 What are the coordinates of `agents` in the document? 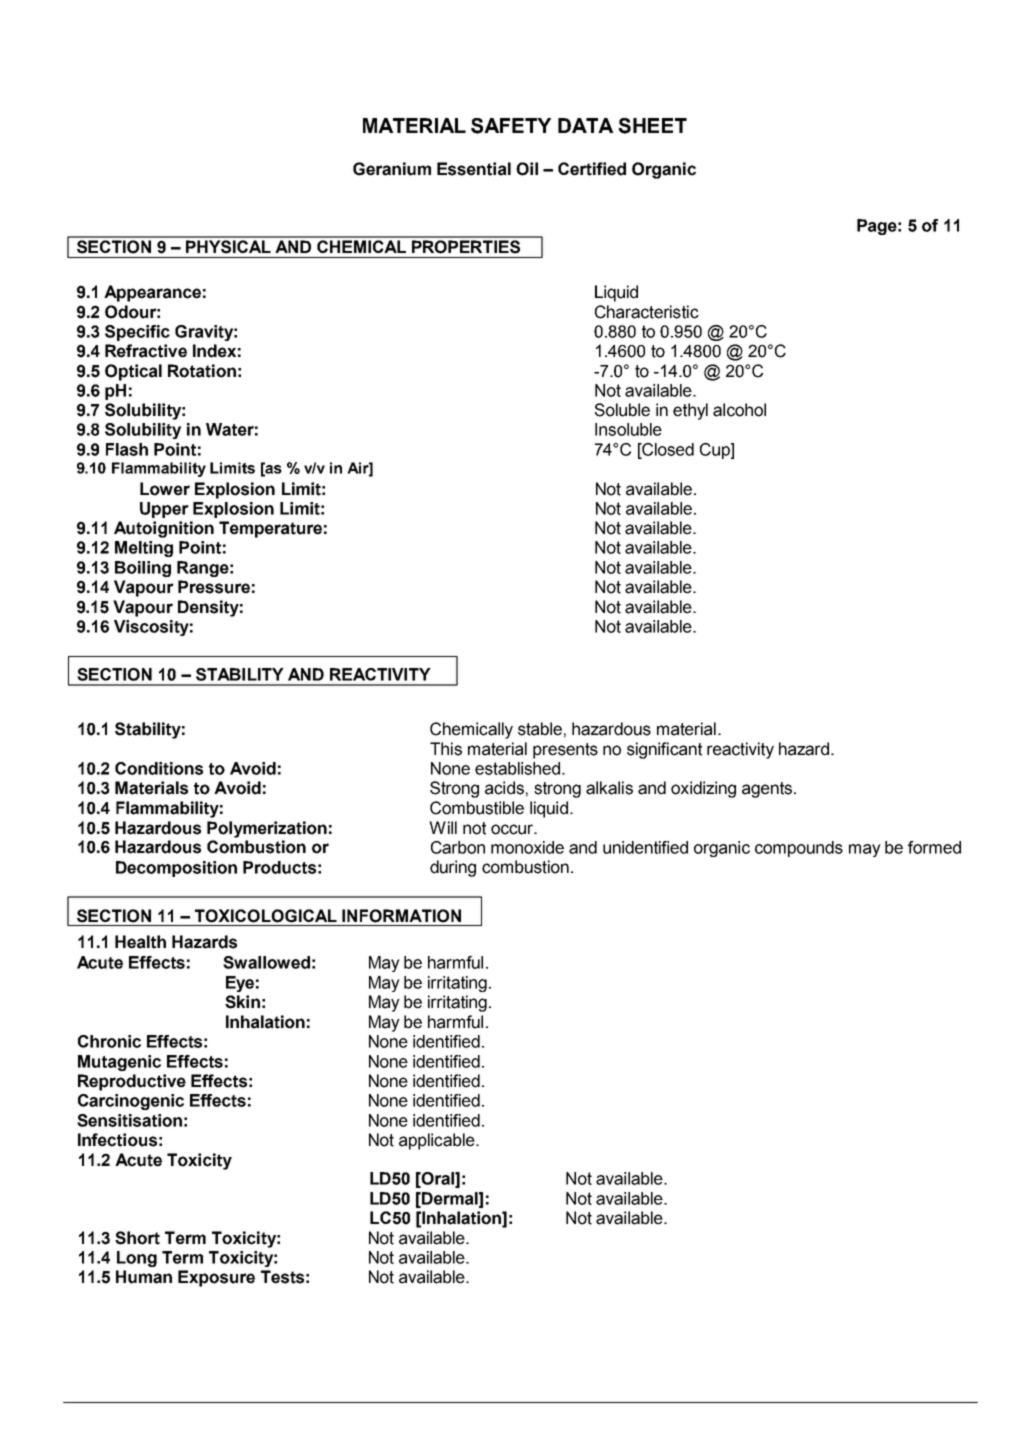 It's located at (767, 790).
